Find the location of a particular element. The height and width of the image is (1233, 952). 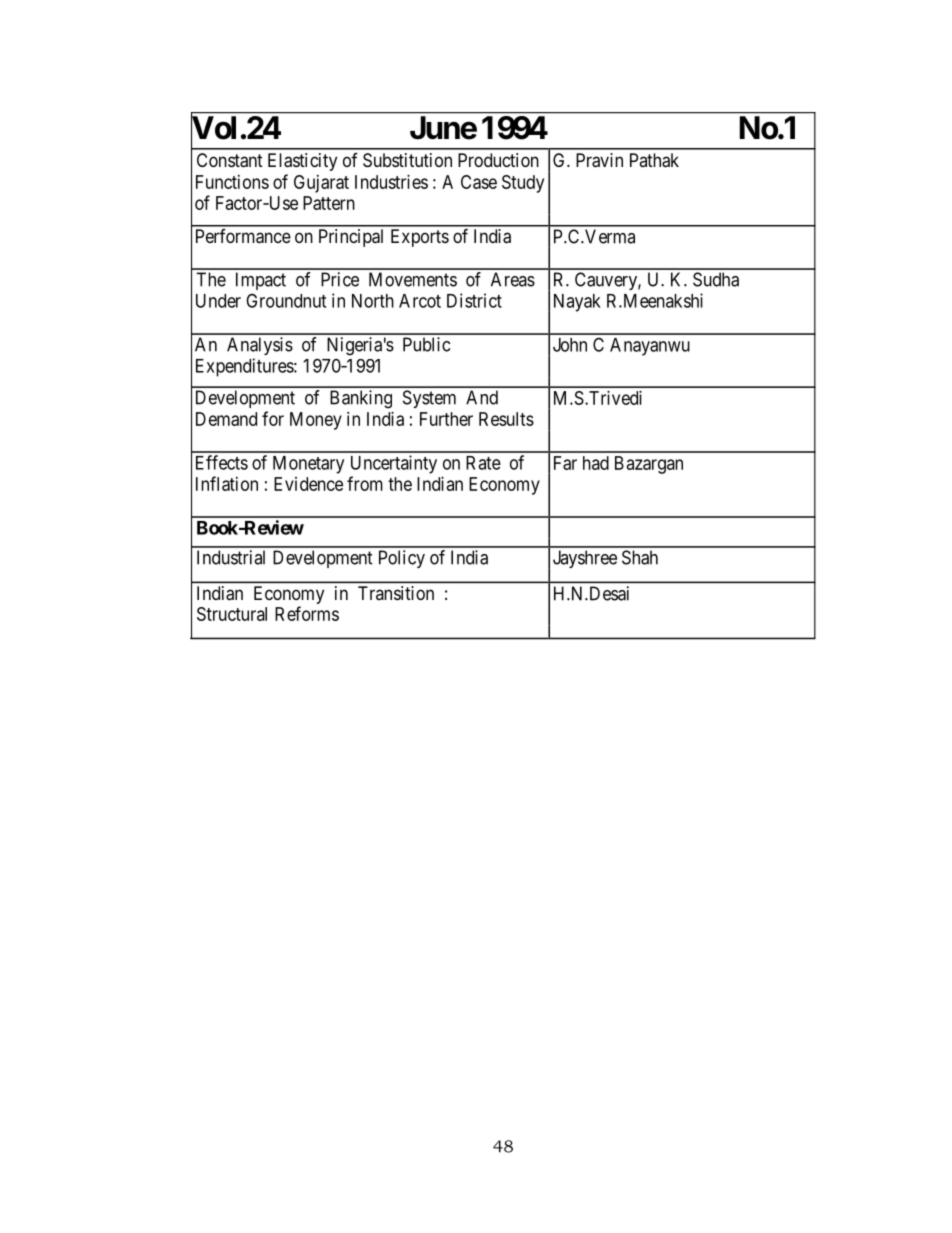

Elasticity is located at coordinates (302, 162).
